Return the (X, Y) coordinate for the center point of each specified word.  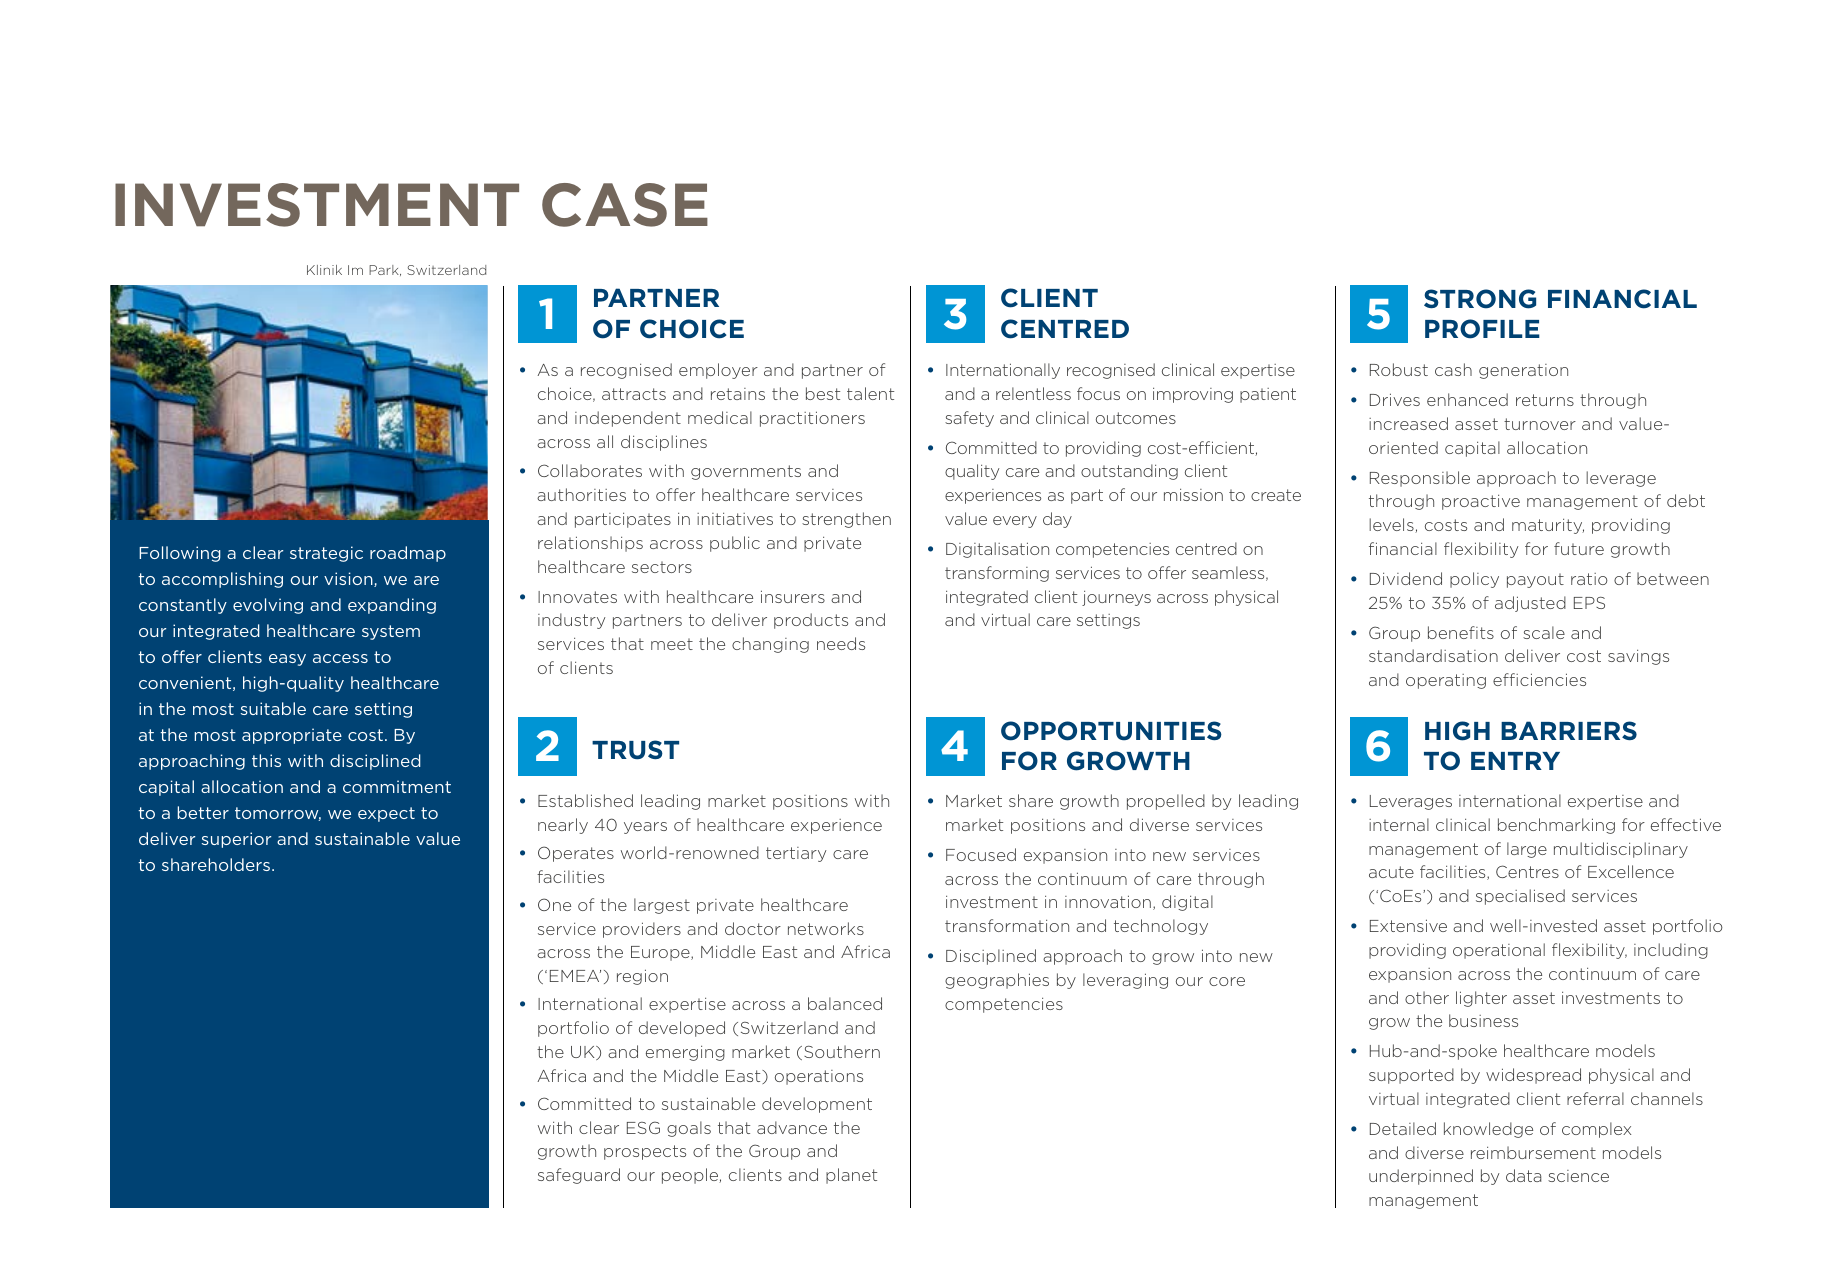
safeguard (579, 1176)
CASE (625, 205)
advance (792, 1127)
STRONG (1480, 299)
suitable (273, 708)
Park (385, 270)
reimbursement (1533, 1152)
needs (841, 643)
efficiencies (1539, 679)
